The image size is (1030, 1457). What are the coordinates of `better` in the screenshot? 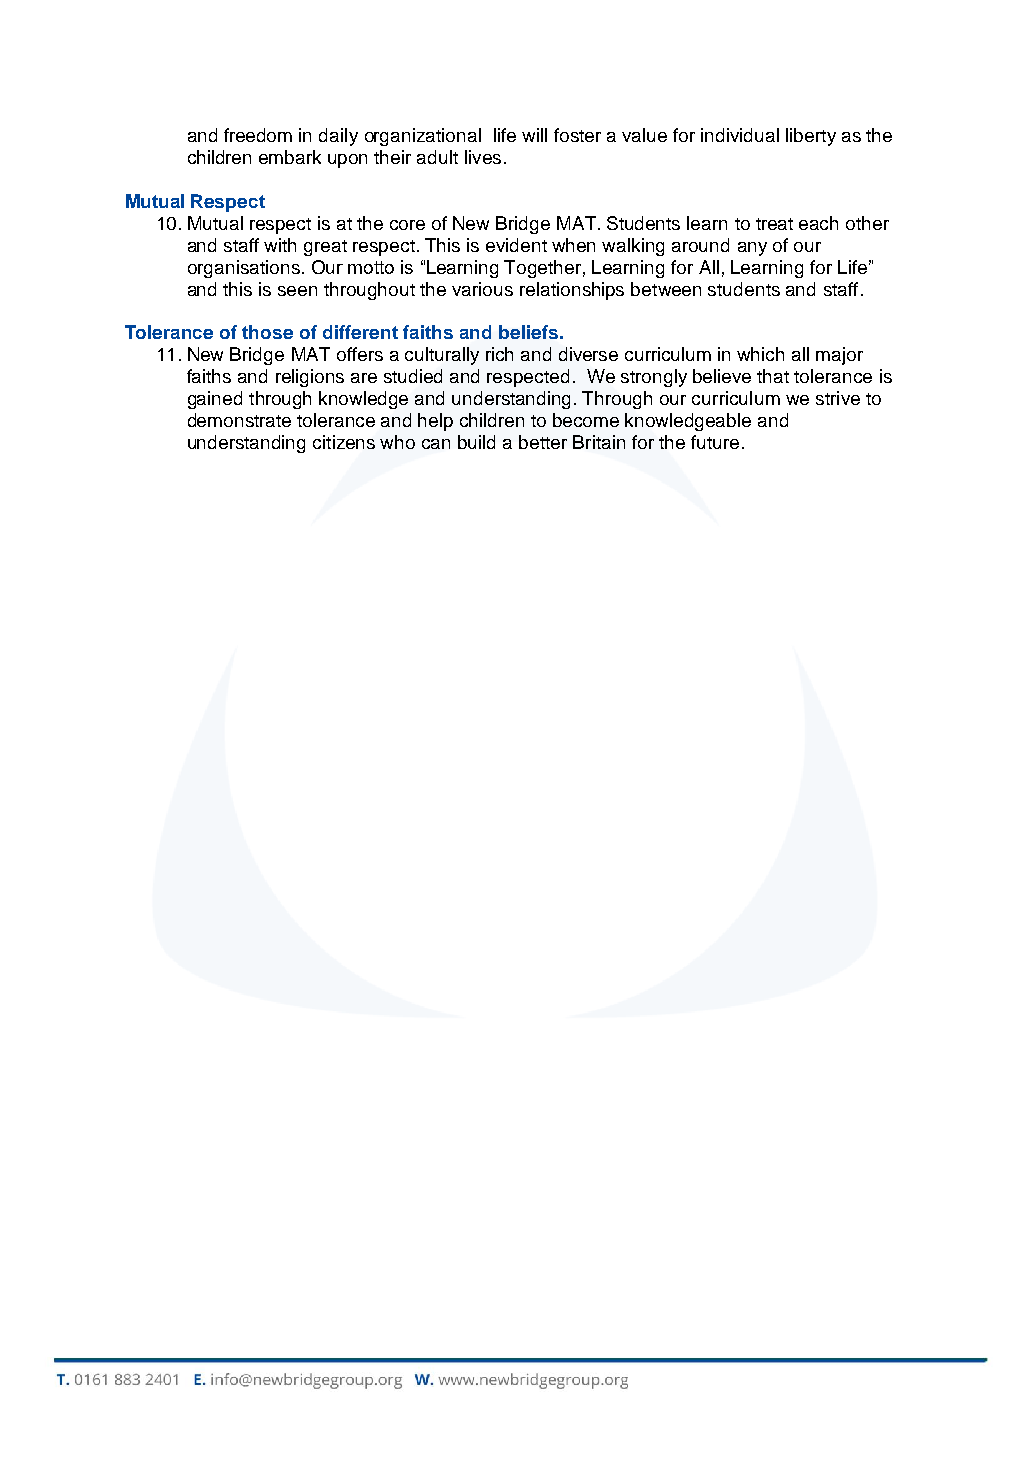 It's located at (543, 442).
